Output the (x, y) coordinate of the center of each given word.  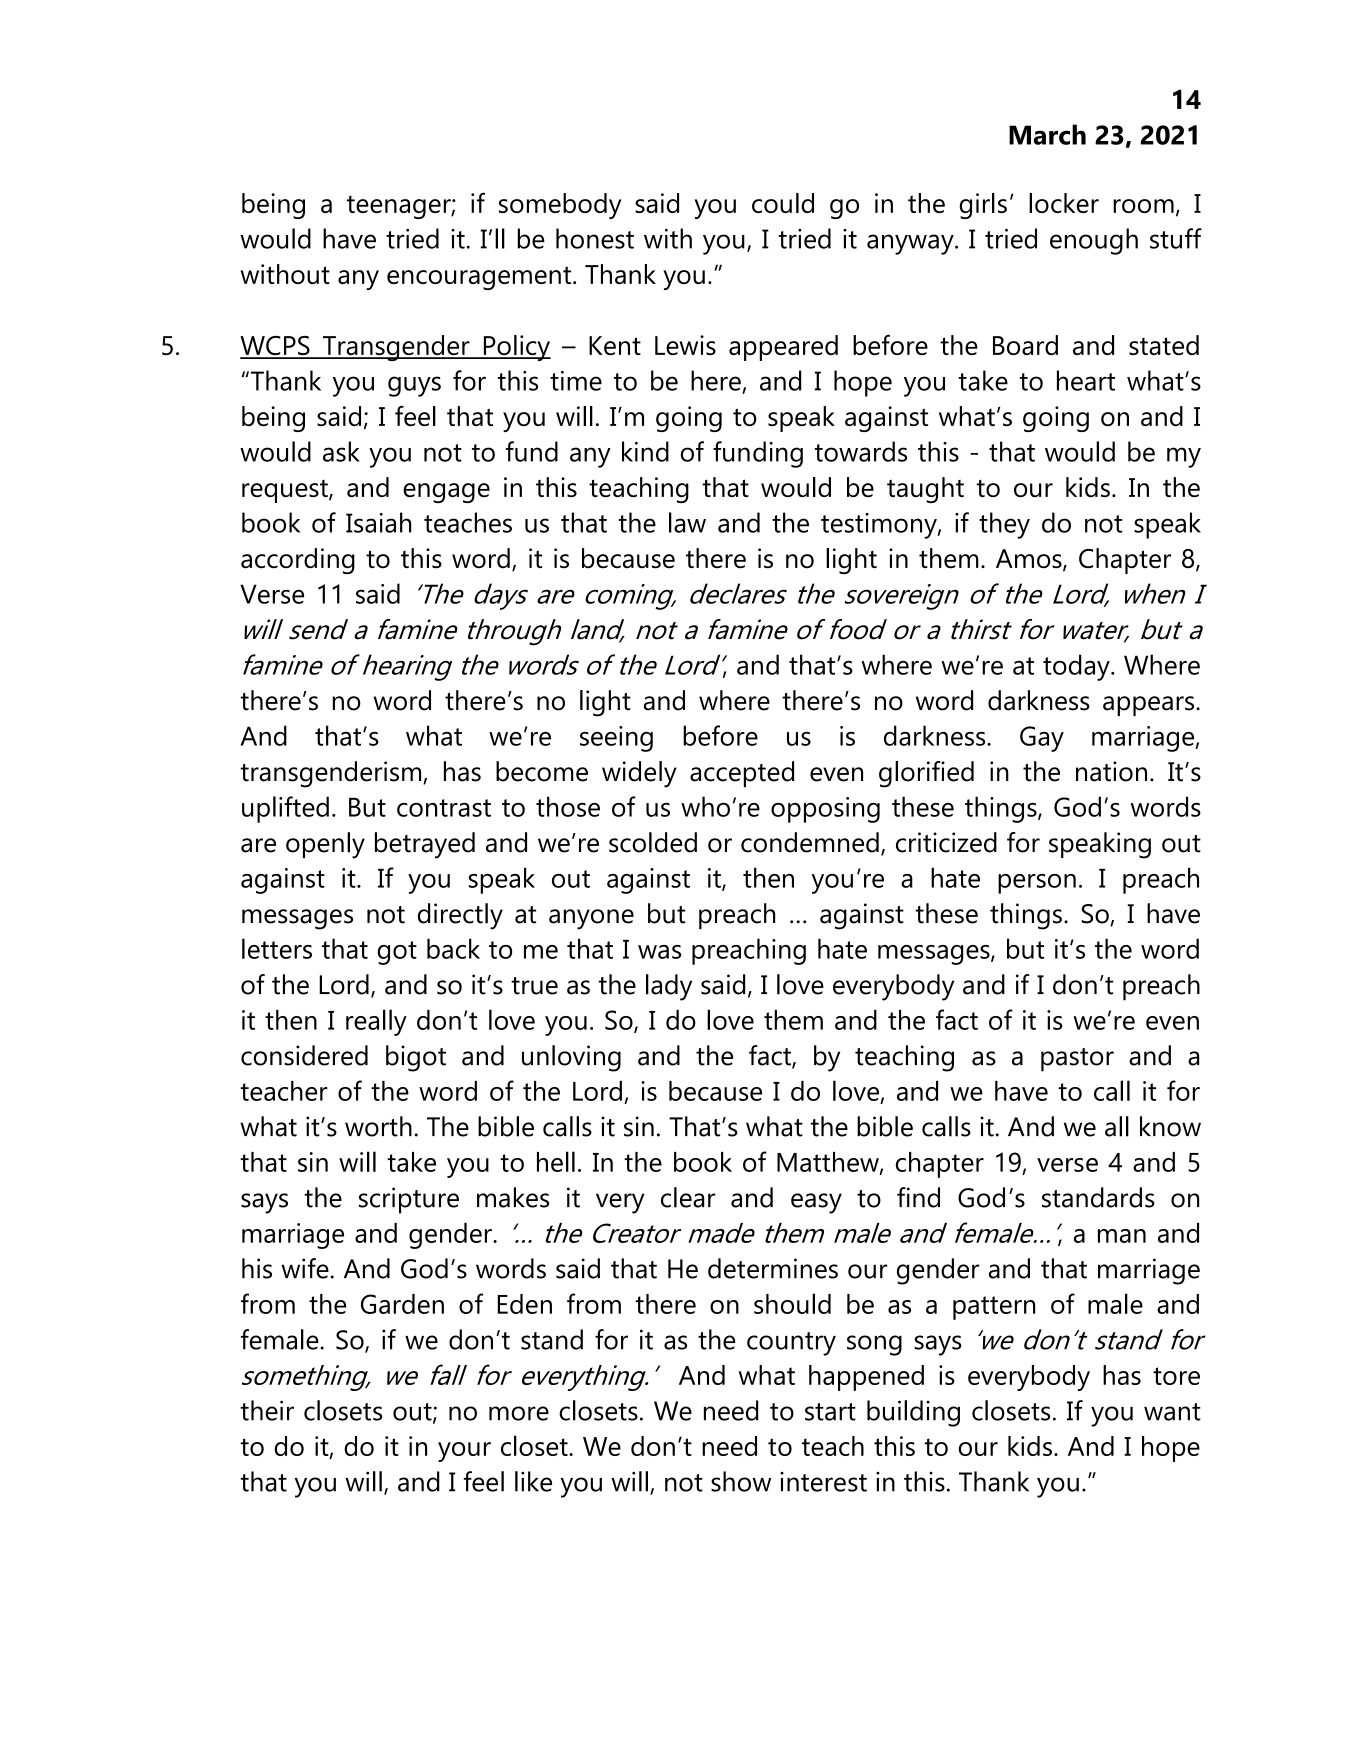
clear (688, 1197)
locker (1064, 203)
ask (341, 451)
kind (645, 451)
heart (1086, 380)
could (783, 203)
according (298, 561)
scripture (409, 1200)
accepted (742, 774)
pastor (1077, 1060)
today (1077, 667)
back (453, 948)
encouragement (480, 278)
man (1122, 1236)
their (267, 1410)
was (659, 952)
